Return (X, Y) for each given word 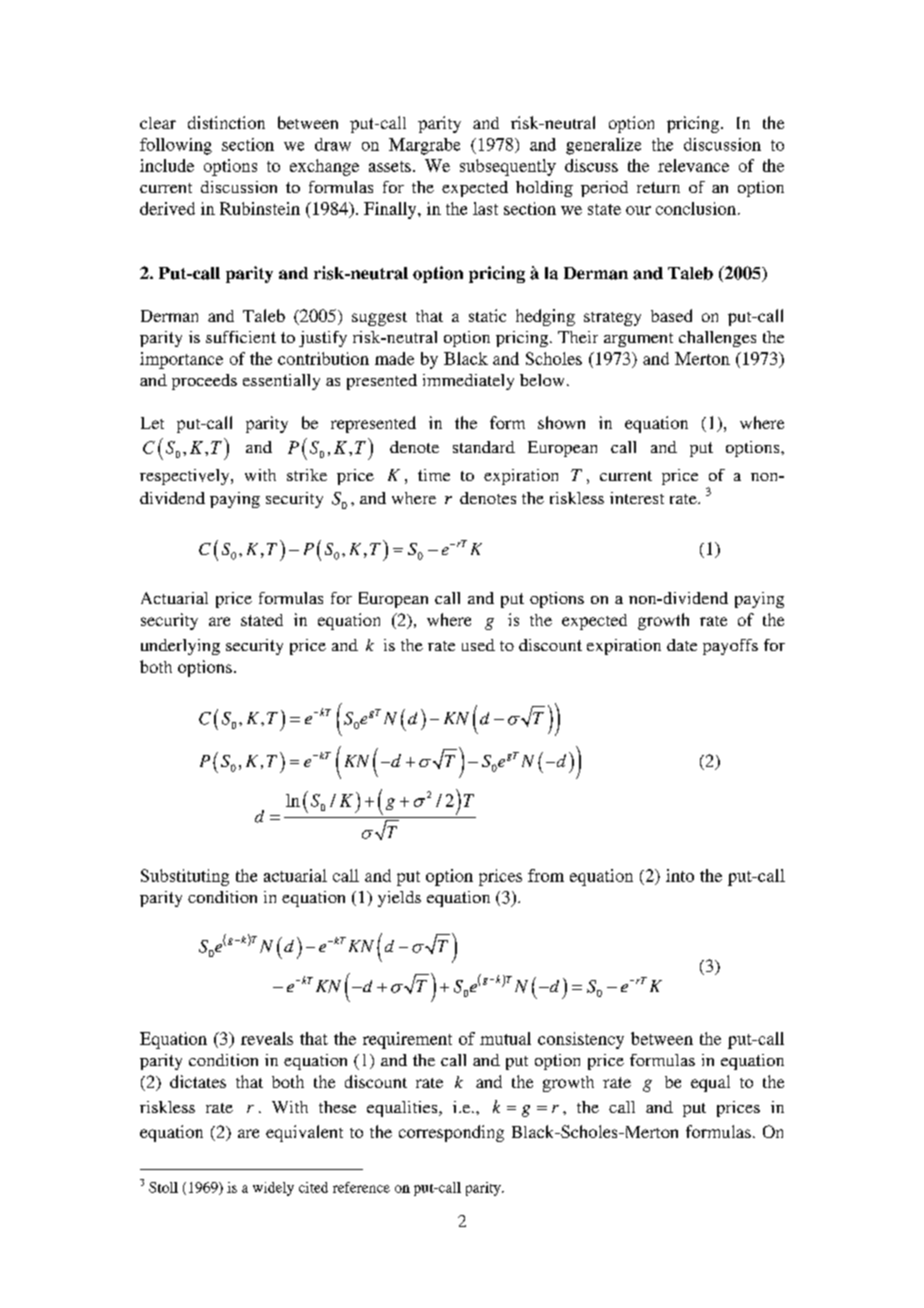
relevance (693, 165)
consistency (581, 1040)
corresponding (451, 1133)
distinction (226, 122)
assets (390, 166)
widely (273, 1189)
